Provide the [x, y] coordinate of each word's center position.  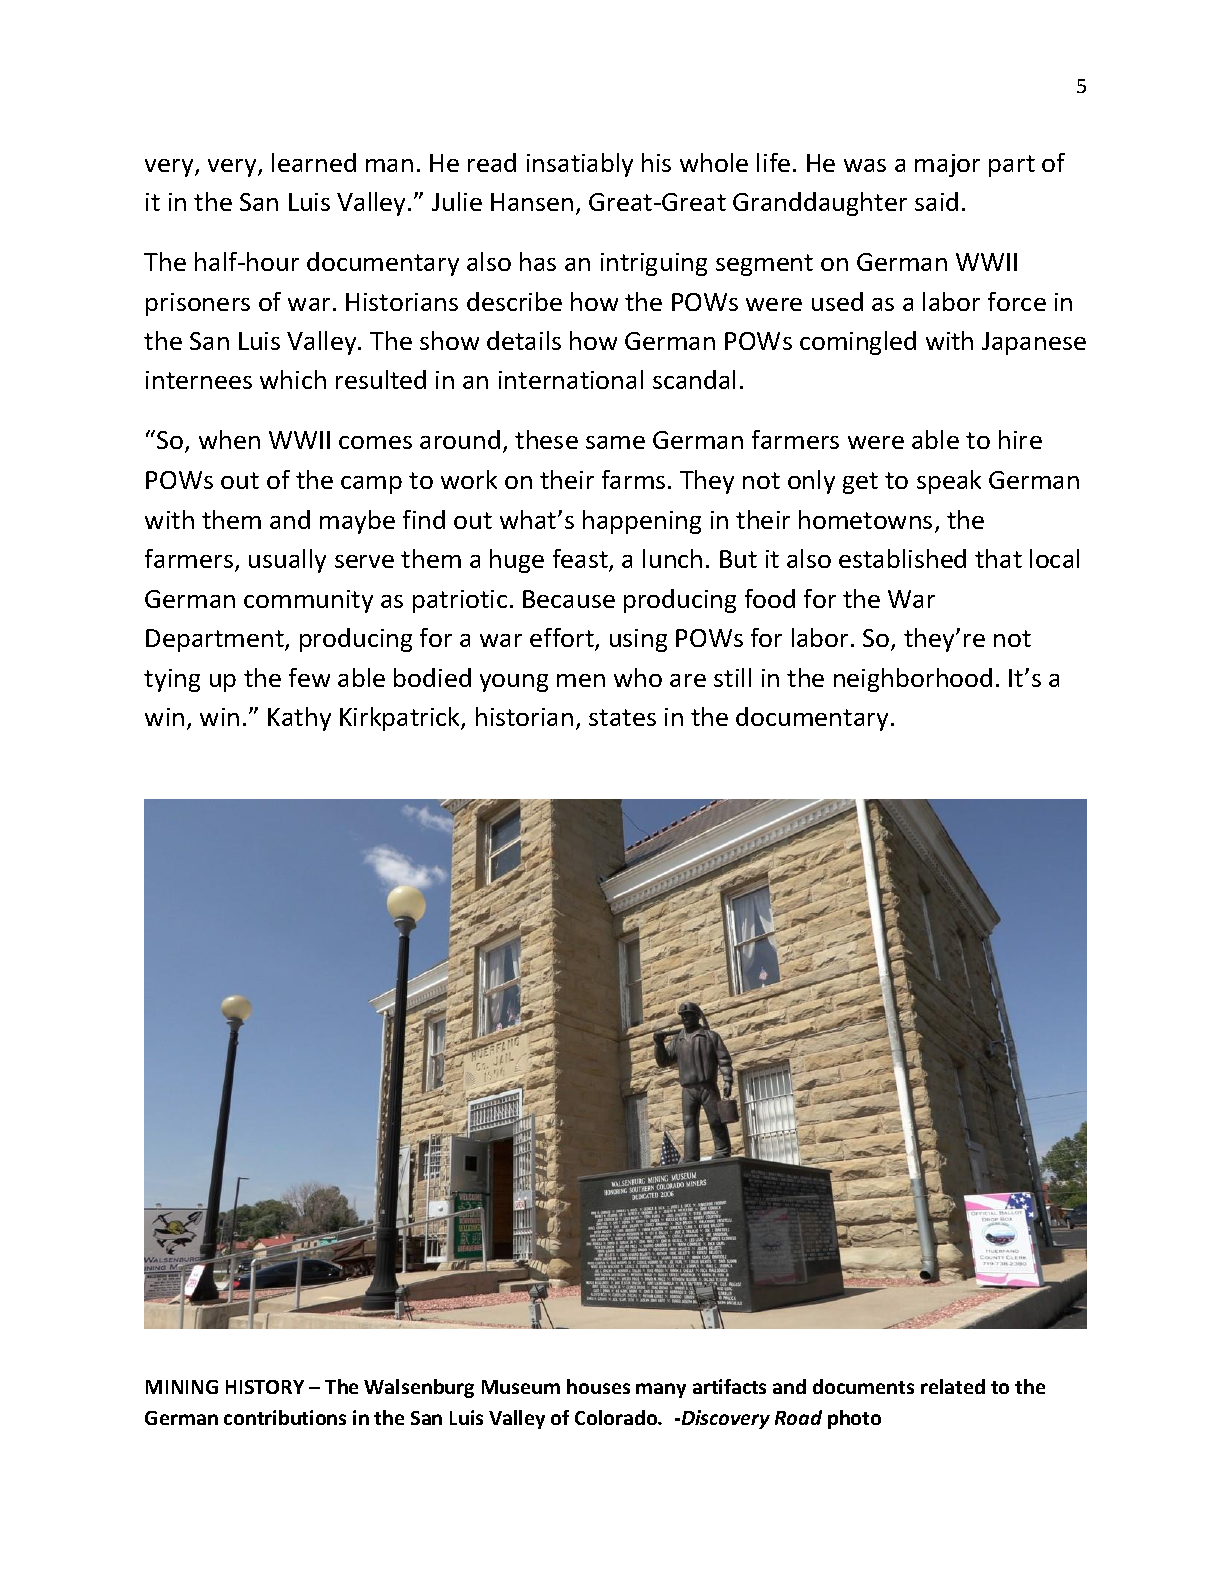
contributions [285, 1417]
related [953, 1386]
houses [598, 1386]
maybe [357, 522]
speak [949, 482]
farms [633, 479]
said [936, 201]
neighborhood [913, 680]
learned [314, 162]
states [622, 717]
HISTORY [265, 1387]
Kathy [299, 719]
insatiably [580, 165]
